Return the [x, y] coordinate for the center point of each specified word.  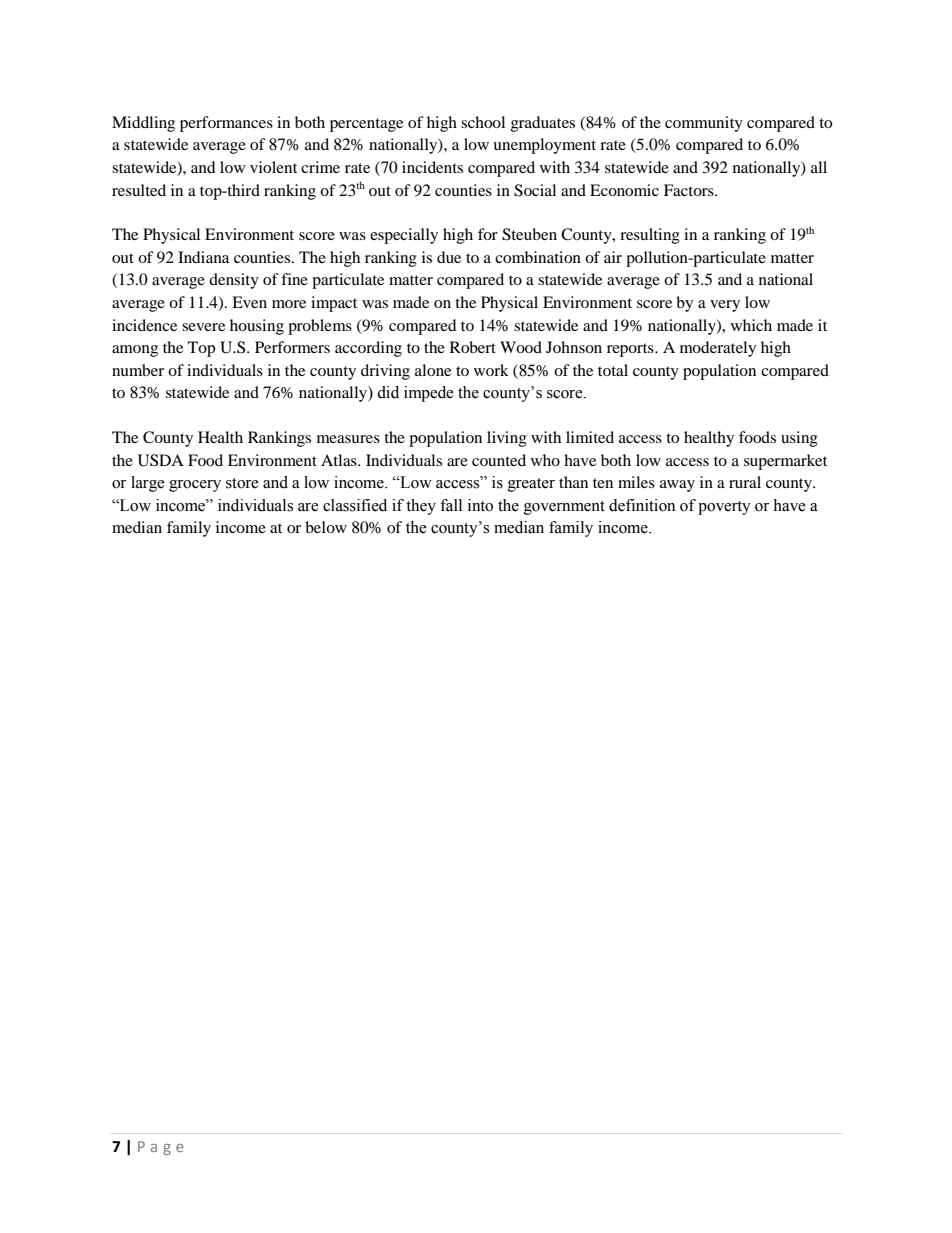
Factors [690, 190]
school [483, 122]
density [234, 281]
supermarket [785, 462]
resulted [139, 190]
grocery [195, 486]
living [507, 439]
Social [535, 190]
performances [226, 124]
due [449, 257]
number [138, 370]
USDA [161, 460]
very [725, 306]
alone [433, 370]
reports [631, 350]
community [704, 124]
